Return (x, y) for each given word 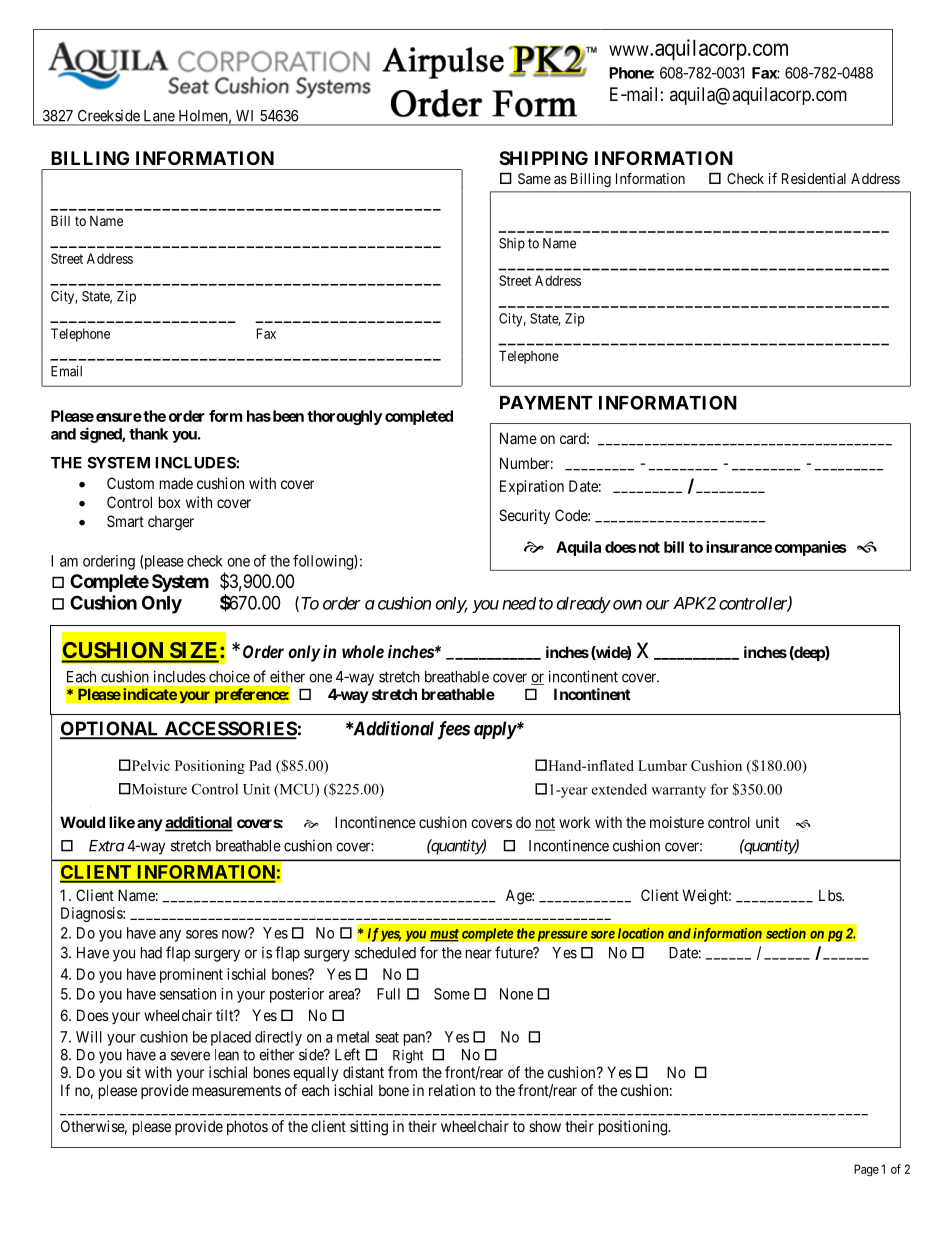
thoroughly (344, 417)
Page (866, 1170)
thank (148, 434)
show (545, 1126)
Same (534, 178)
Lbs (831, 895)
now (236, 934)
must (444, 935)
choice (229, 676)
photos (247, 1127)
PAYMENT (546, 403)
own (627, 605)
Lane (159, 116)
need (519, 603)
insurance (739, 547)
